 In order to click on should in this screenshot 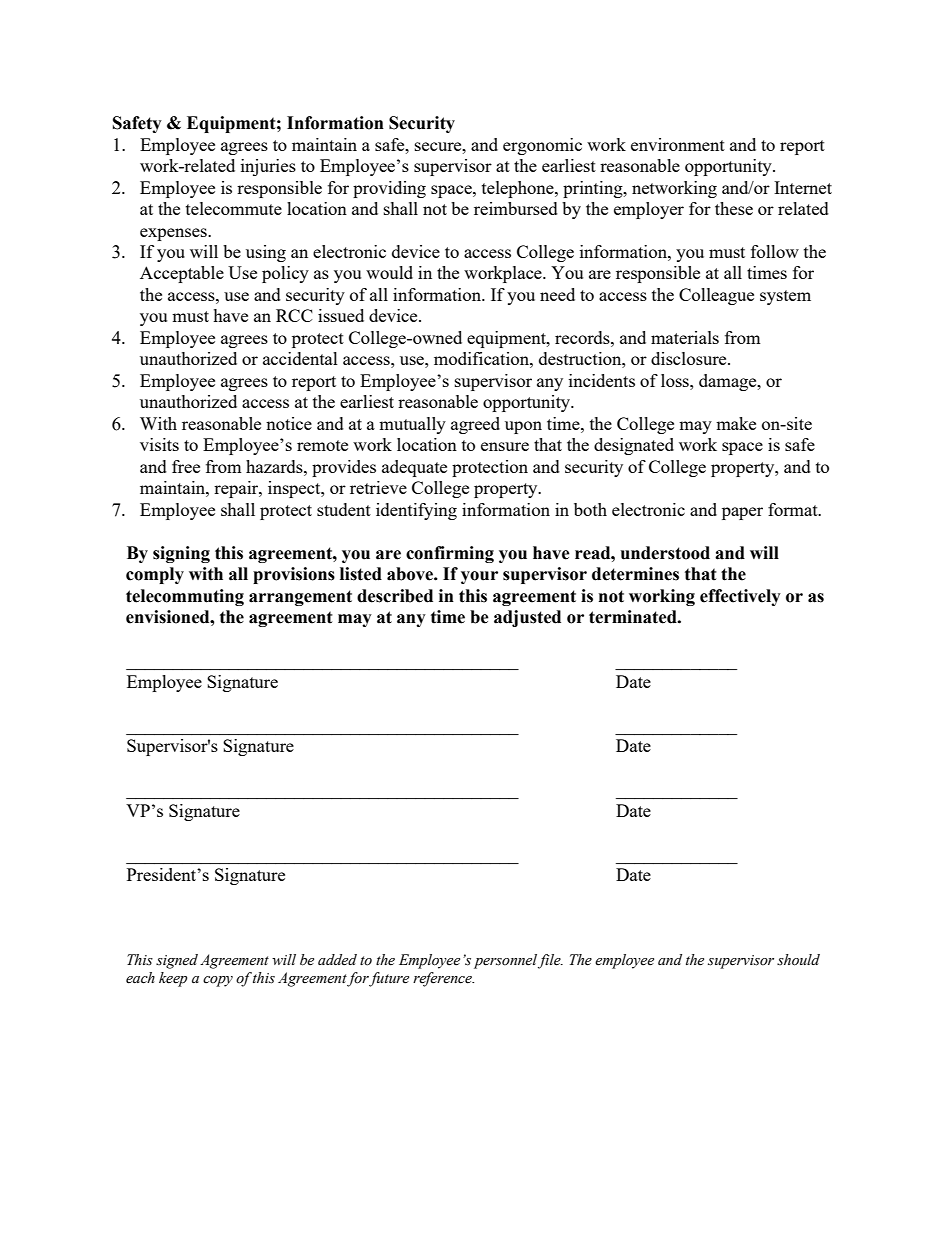, I will do `click(798, 960)`.
